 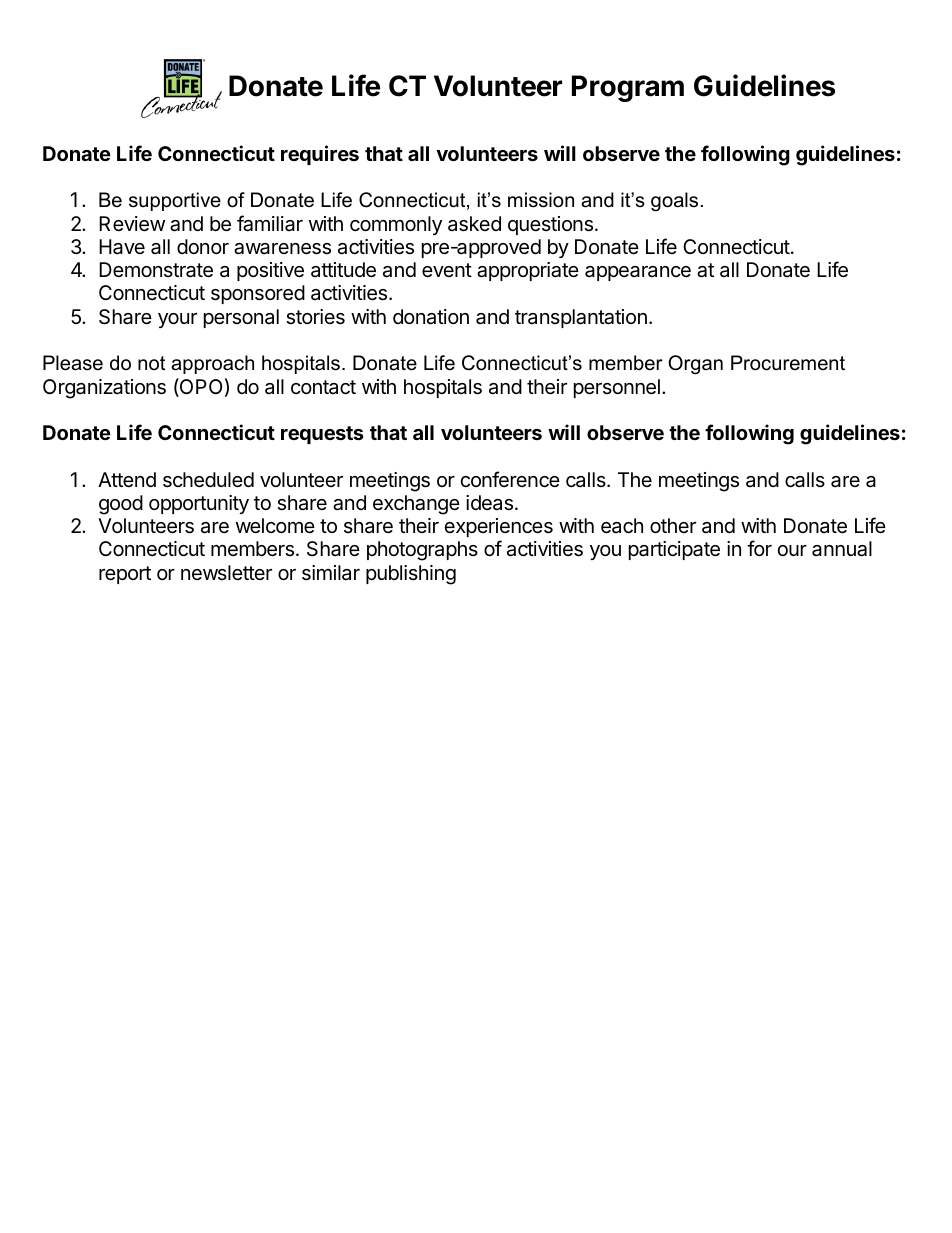 What do you see at coordinates (788, 363) in the screenshot?
I see `Procurement` at bounding box center [788, 363].
